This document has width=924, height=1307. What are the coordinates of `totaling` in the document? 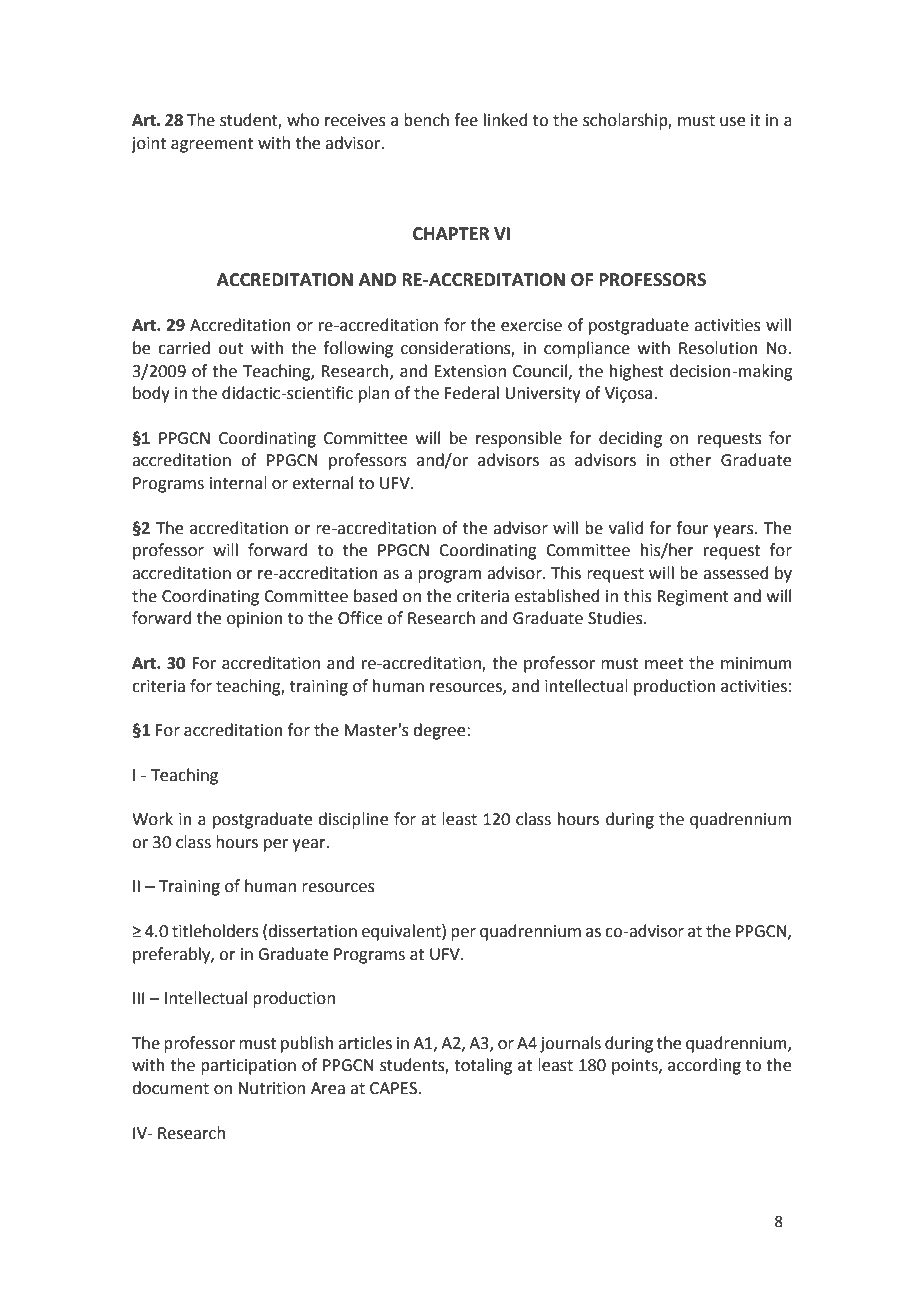 It's located at (483, 1066).
